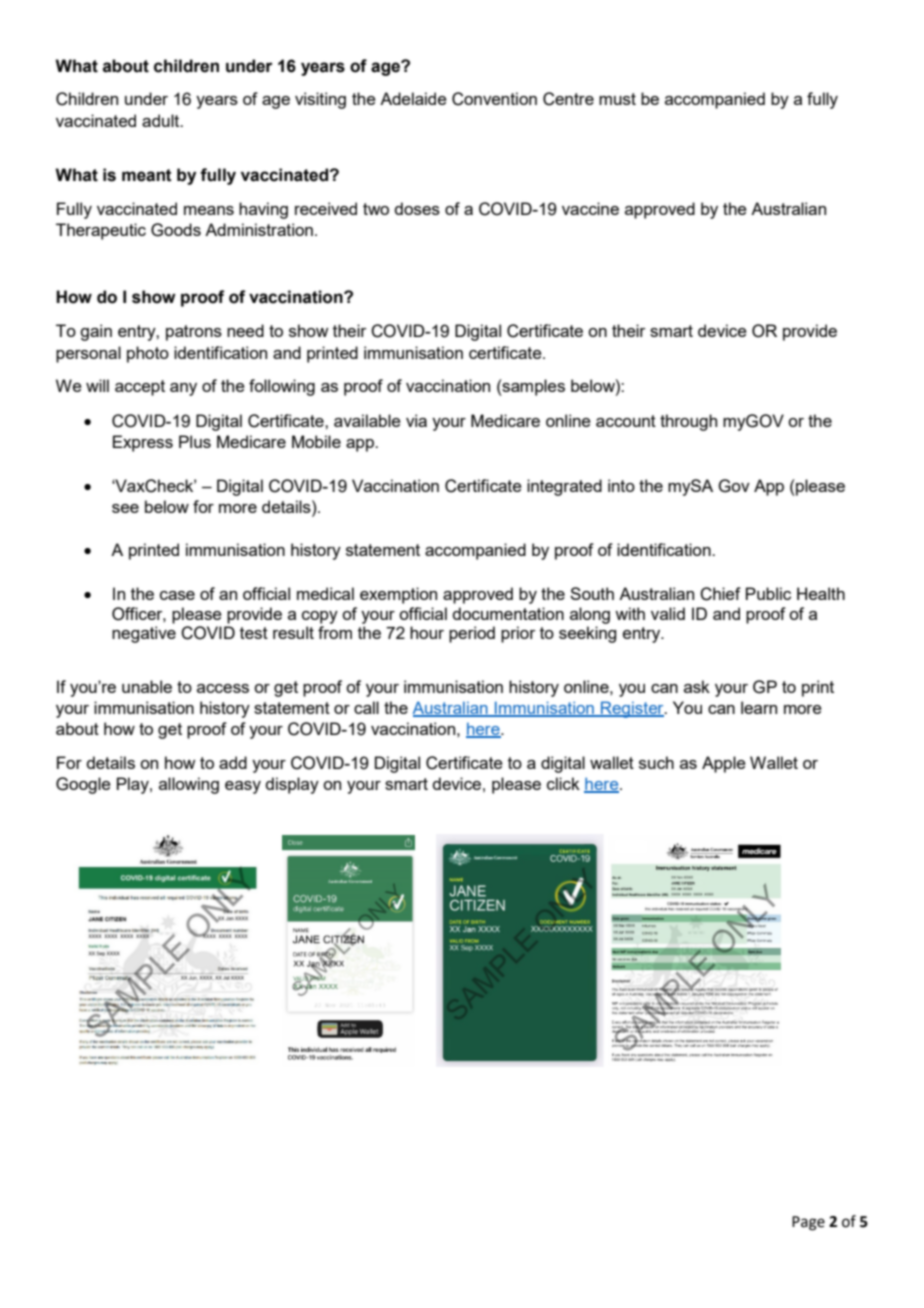  What do you see at coordinates (147, 686) in the page?
I see `unable` at bounding box center [147, 686].
